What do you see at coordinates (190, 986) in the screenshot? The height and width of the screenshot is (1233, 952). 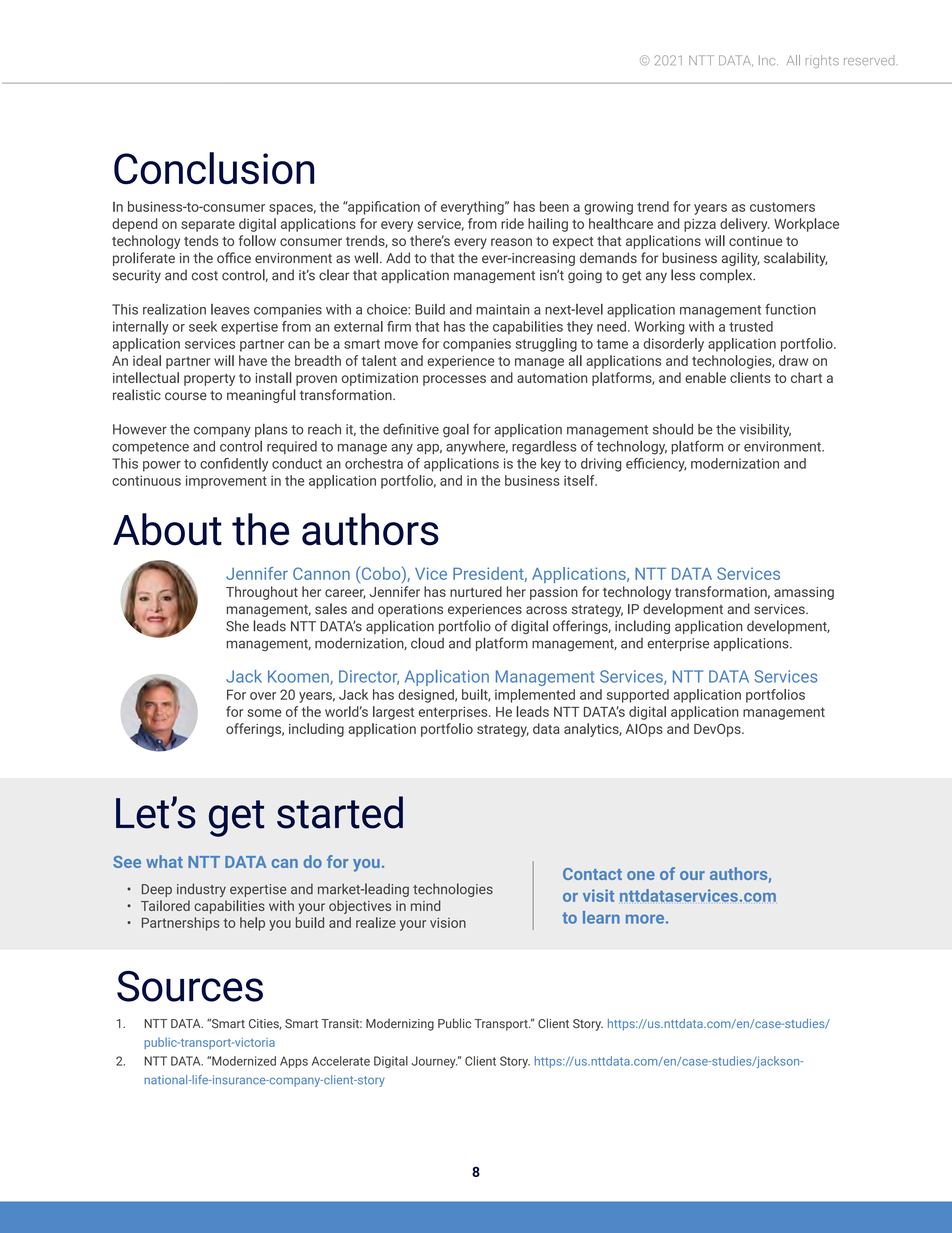 I see `Sources` at bounding box center [190, 986].
